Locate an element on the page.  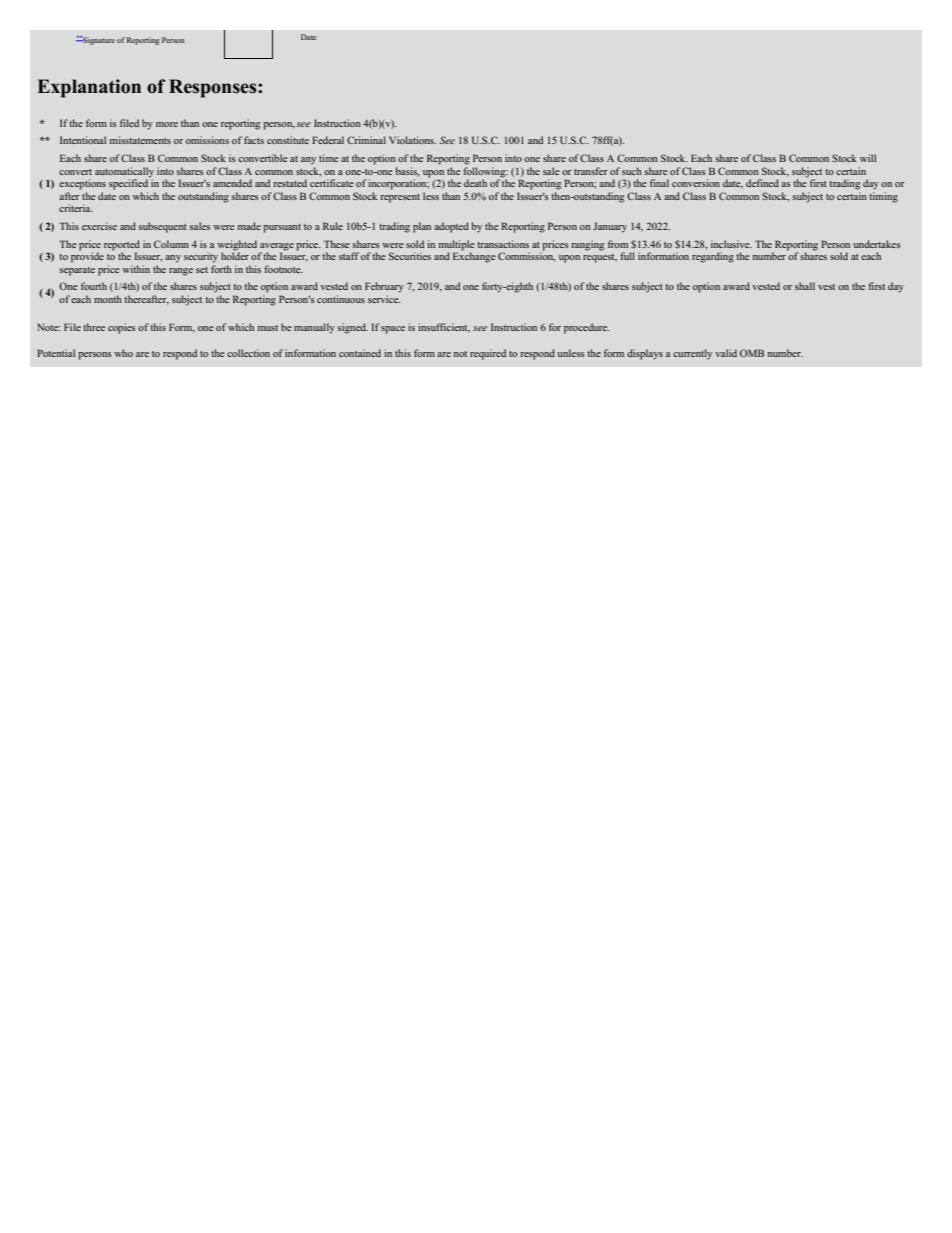
required is located at coordinates (488, 354).
